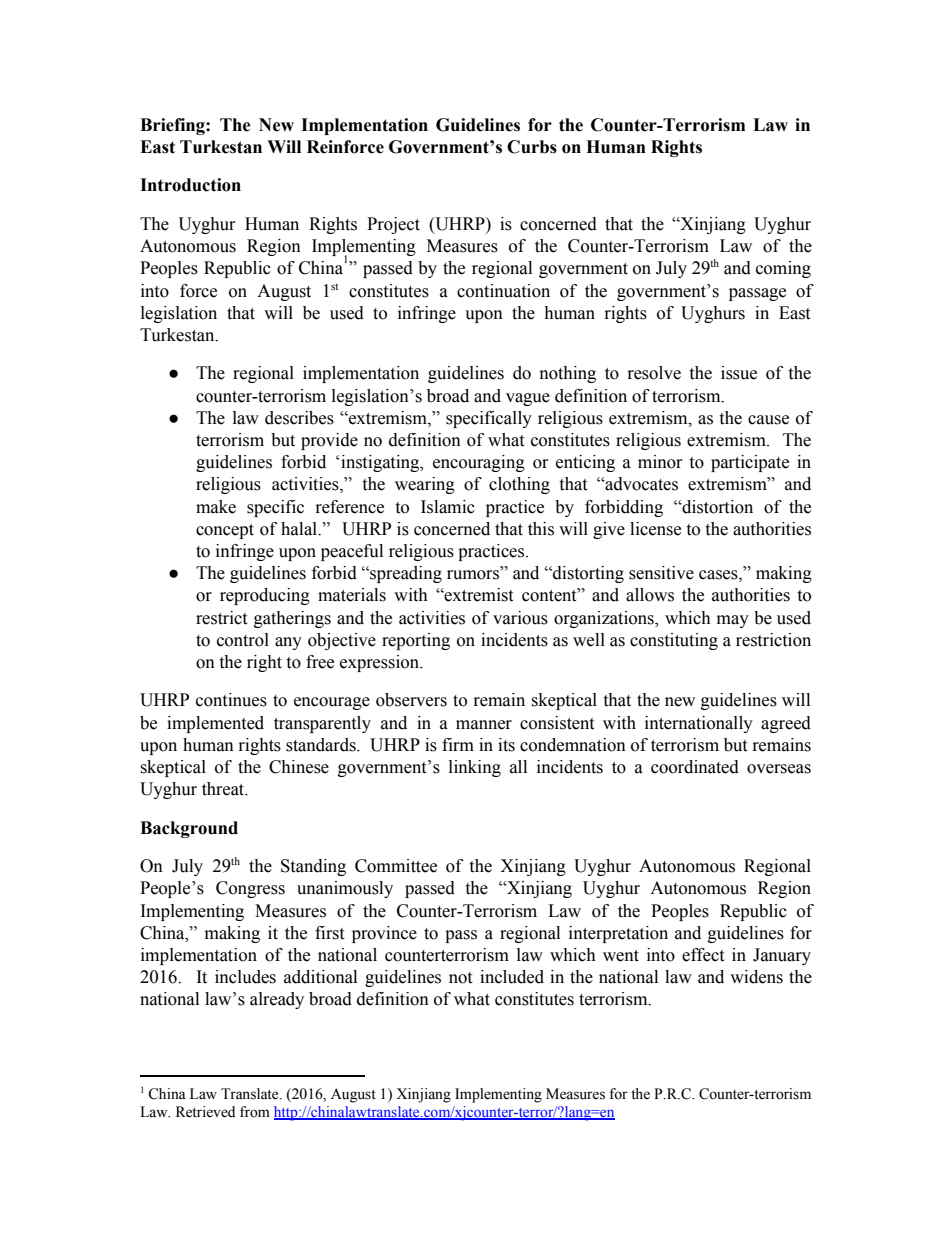  What do you see at coordinates (299, 418) in the screenshot?
I see `describes` at bounding box center [299, 418].
